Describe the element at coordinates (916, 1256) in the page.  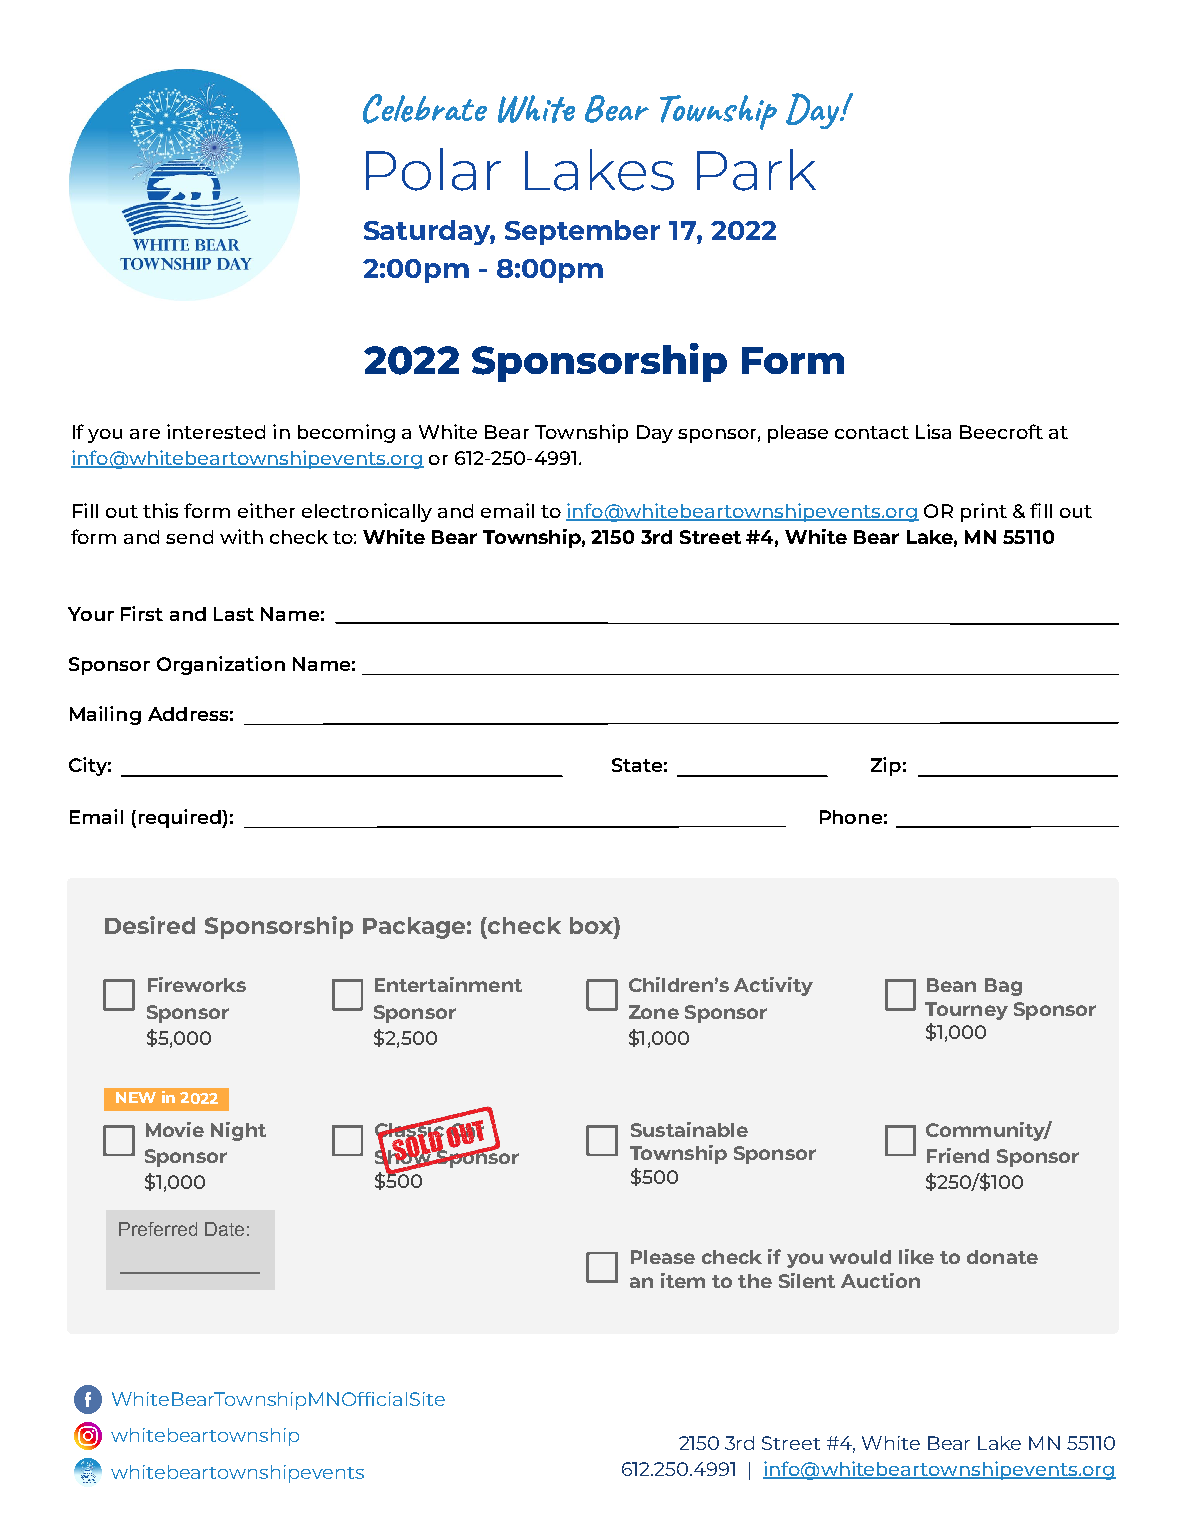
I see `like` at that location.
